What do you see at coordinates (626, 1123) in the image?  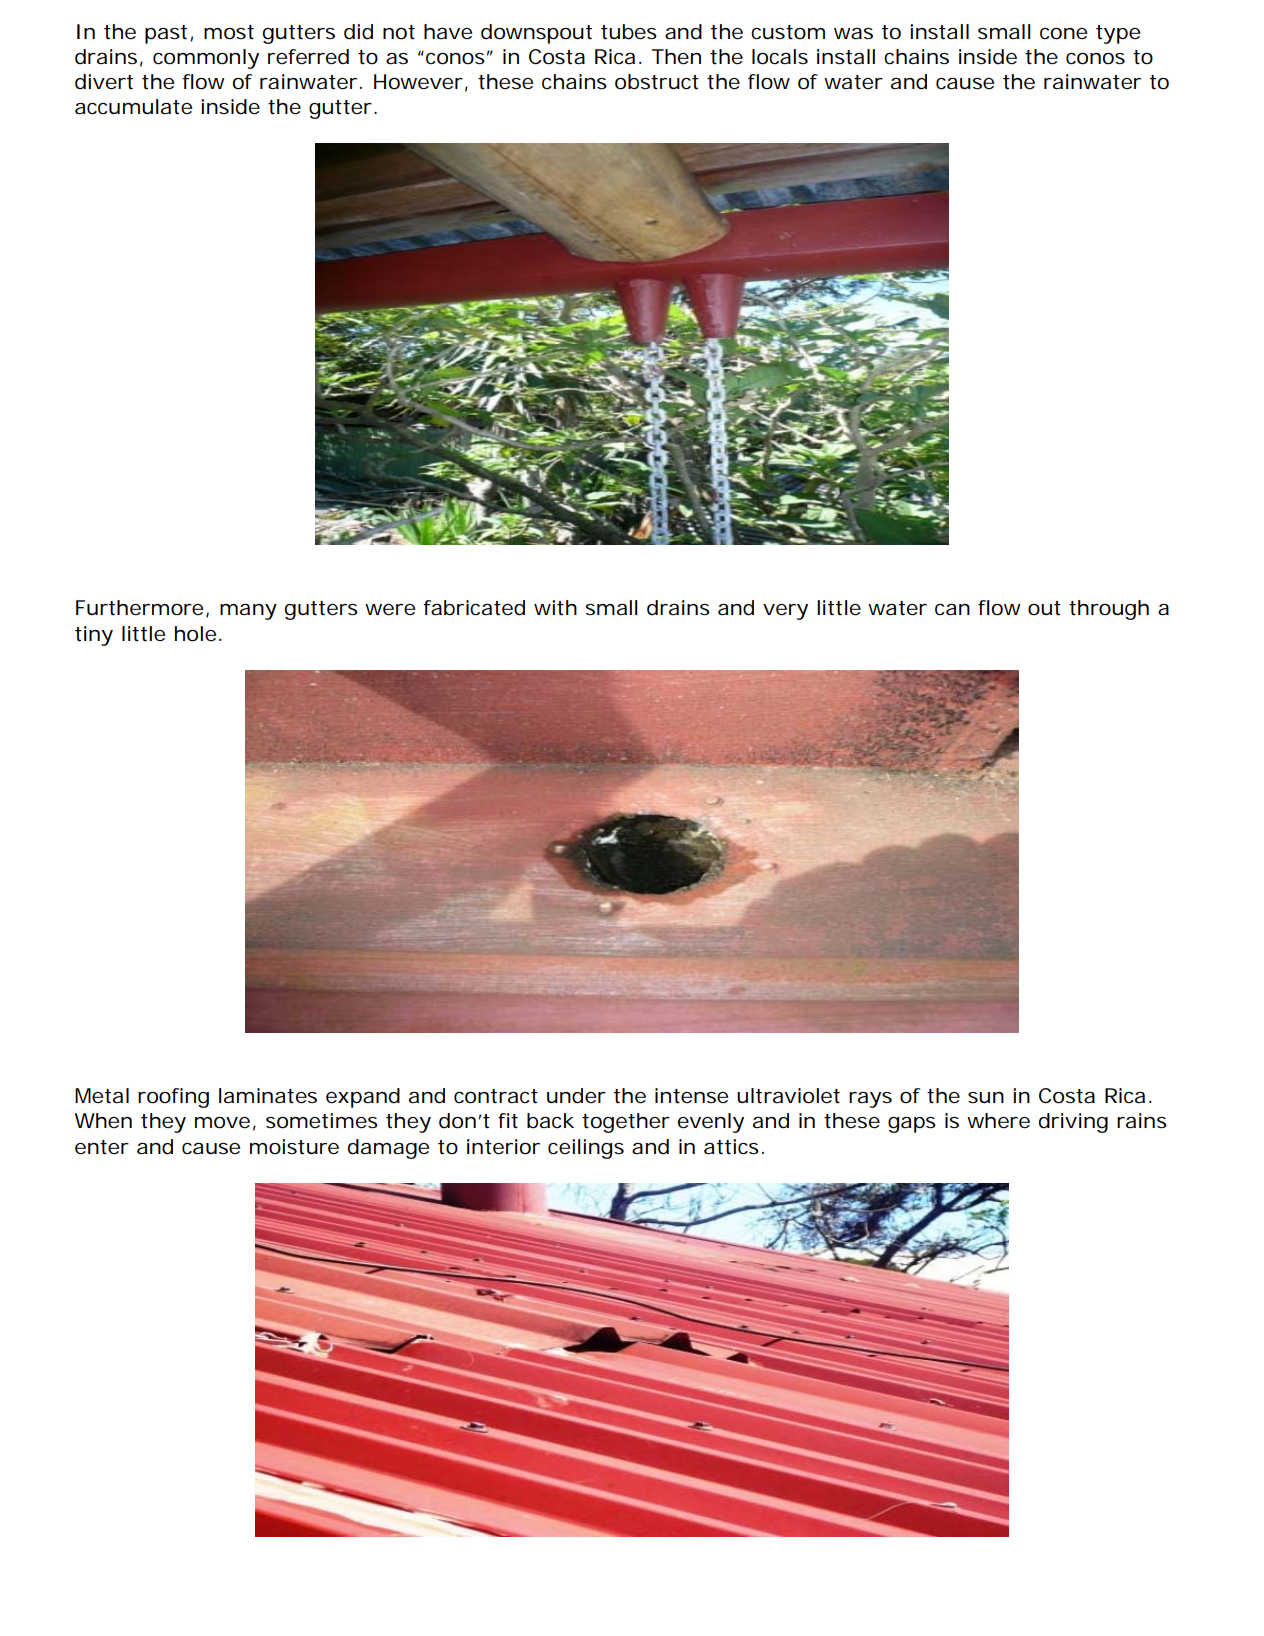 I see `together` at bounding box center [626, 1123].
